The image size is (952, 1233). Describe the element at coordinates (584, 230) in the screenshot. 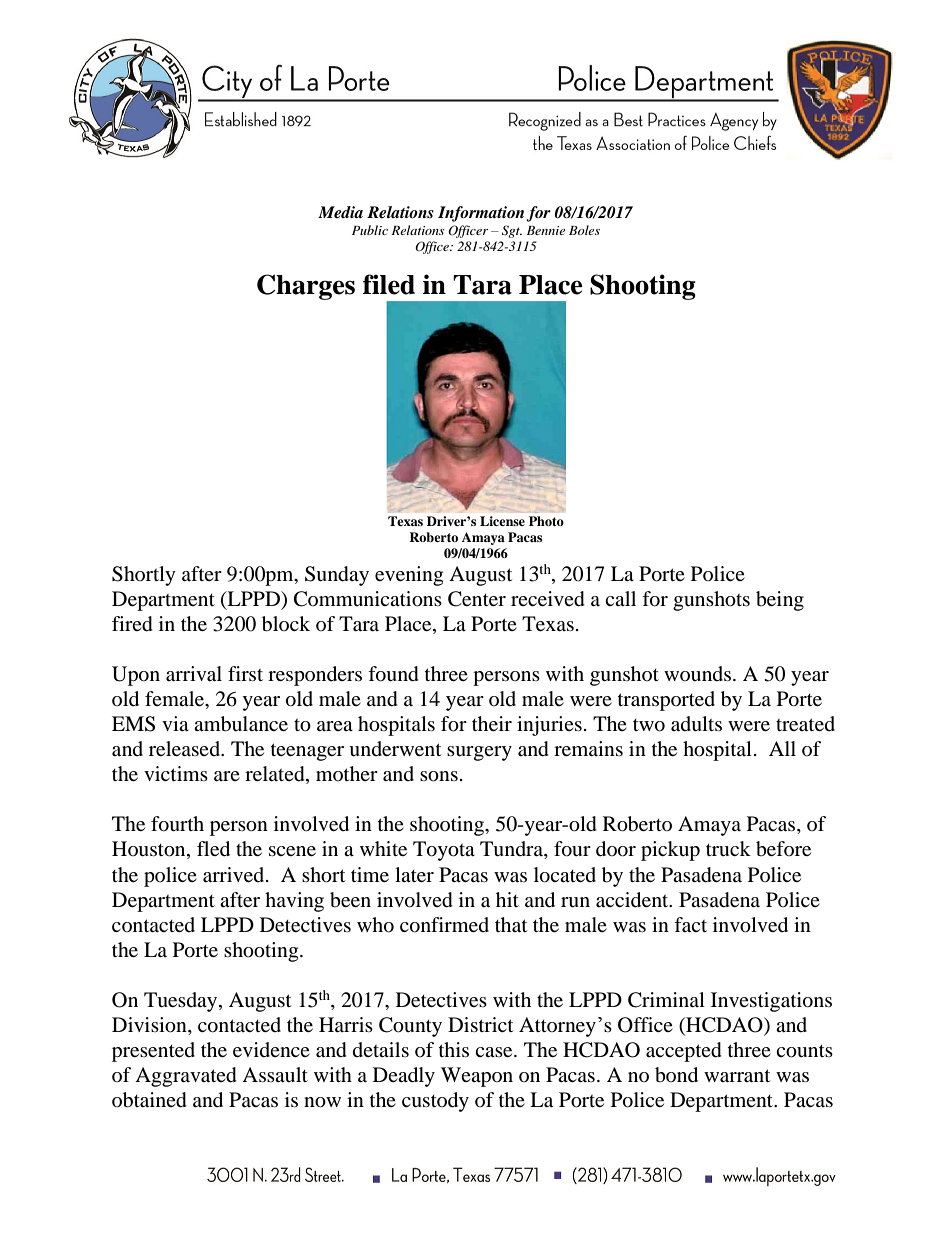

I see `Boles` at that location.
